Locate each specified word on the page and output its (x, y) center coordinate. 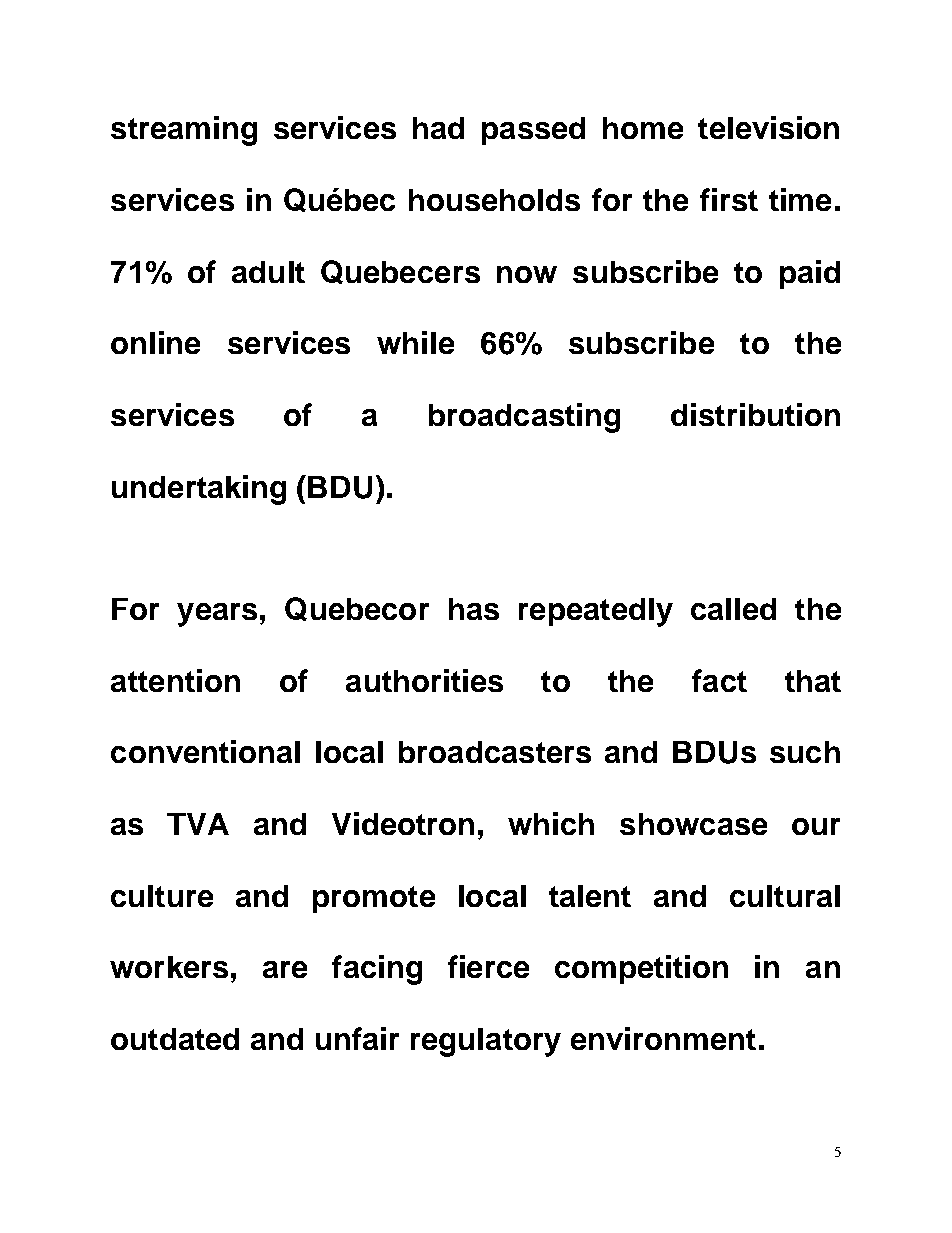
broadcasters (495, 752)
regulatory (486, 1042)
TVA (198, 824)
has (474, 609)
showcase (693, 824)
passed (533, 131)
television (768, 127)
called (733, 609)
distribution (755, 414)
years (217, 615)
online (155, 342)
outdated (175, 1039)
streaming (184, 131)
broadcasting (524, 418)
